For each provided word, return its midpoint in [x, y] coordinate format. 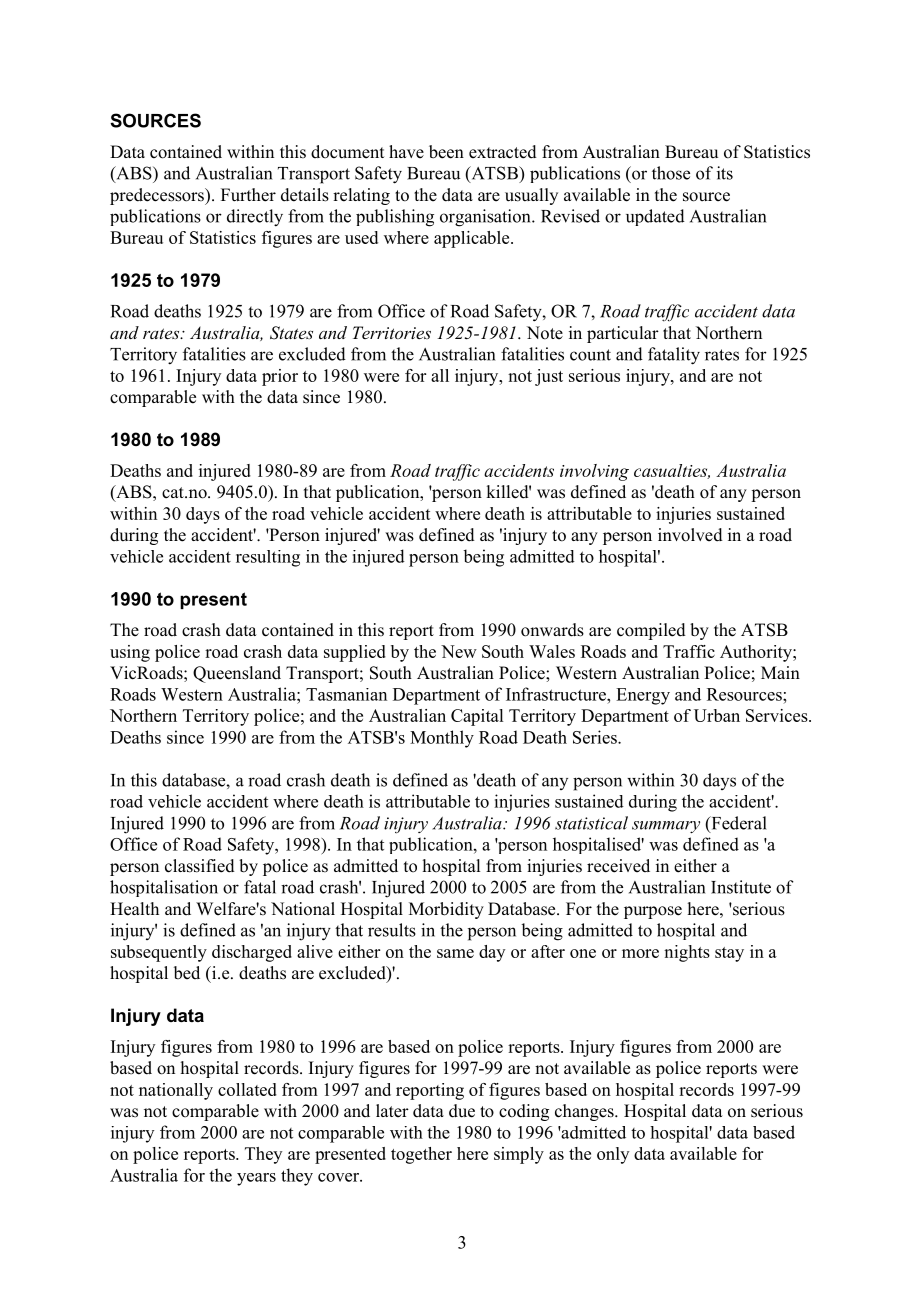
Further [248, 195]
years [256, 1179]
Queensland [237, 674]
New [459, 651]
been [446, 152]
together [421, 1155]
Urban [717, 715]
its [725, 173]
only [613, 1155]
